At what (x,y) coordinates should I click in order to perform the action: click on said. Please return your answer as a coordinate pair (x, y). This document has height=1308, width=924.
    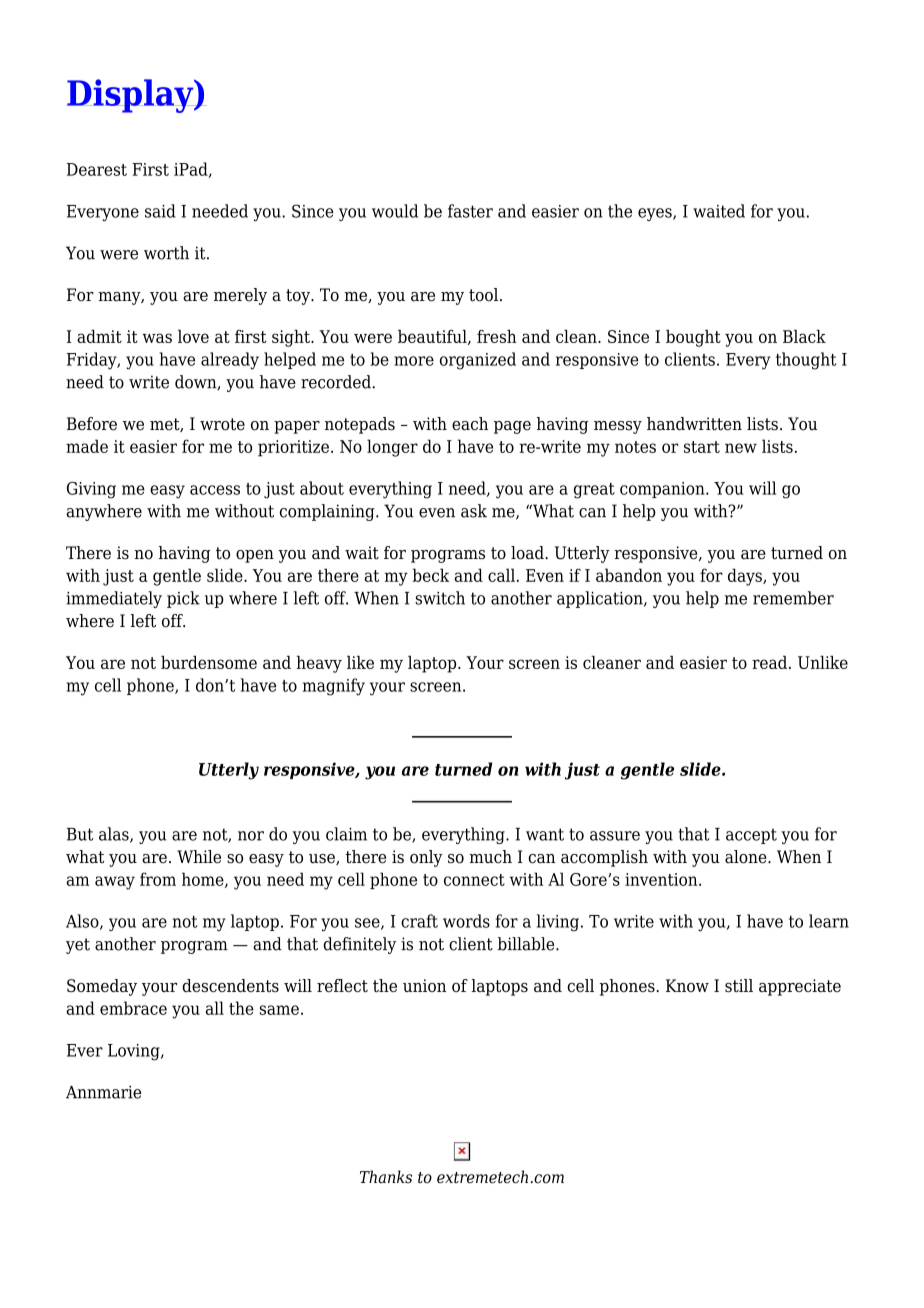
    Looking at the image, I should click on (160, 211).
